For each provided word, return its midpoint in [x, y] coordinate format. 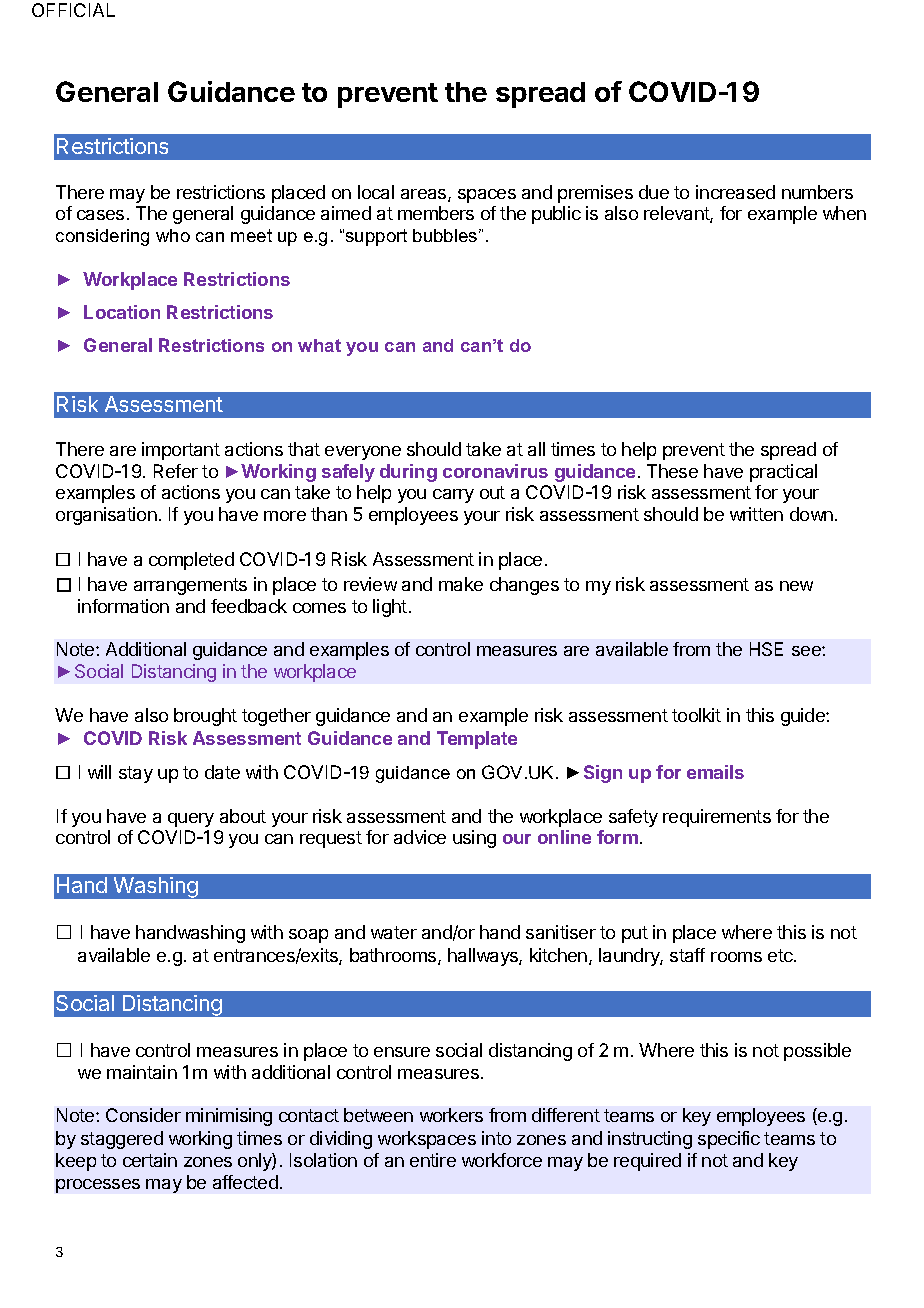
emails [715, 772]
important [181, 451]
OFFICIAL [73, 10]
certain [150, 1160]
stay [136, 774]
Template [477, 740]
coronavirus [495, 471]
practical [783, 473]
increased [735, 192]
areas [425, 195]
